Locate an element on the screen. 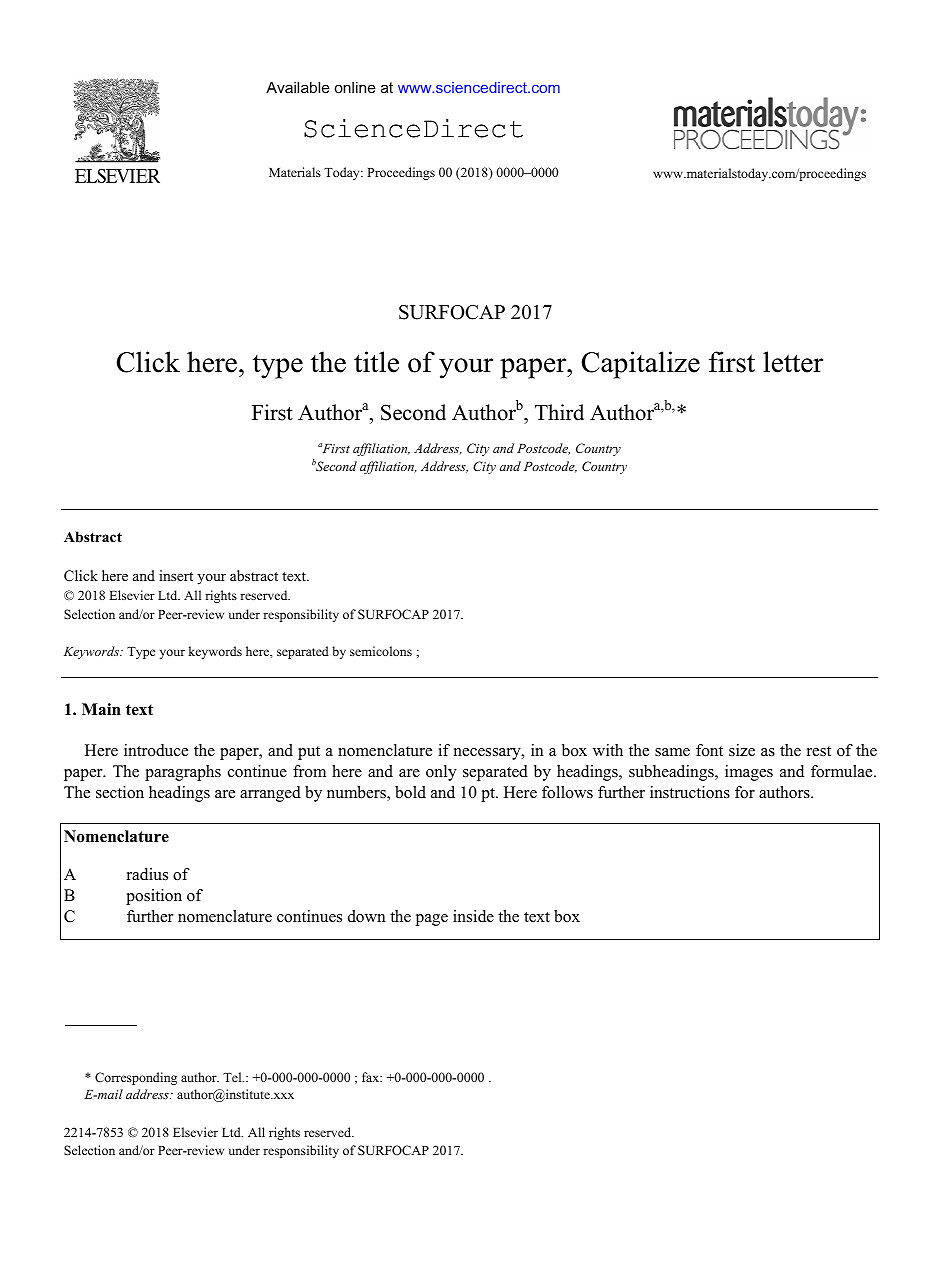  online is located at coordinates (355, 87).
